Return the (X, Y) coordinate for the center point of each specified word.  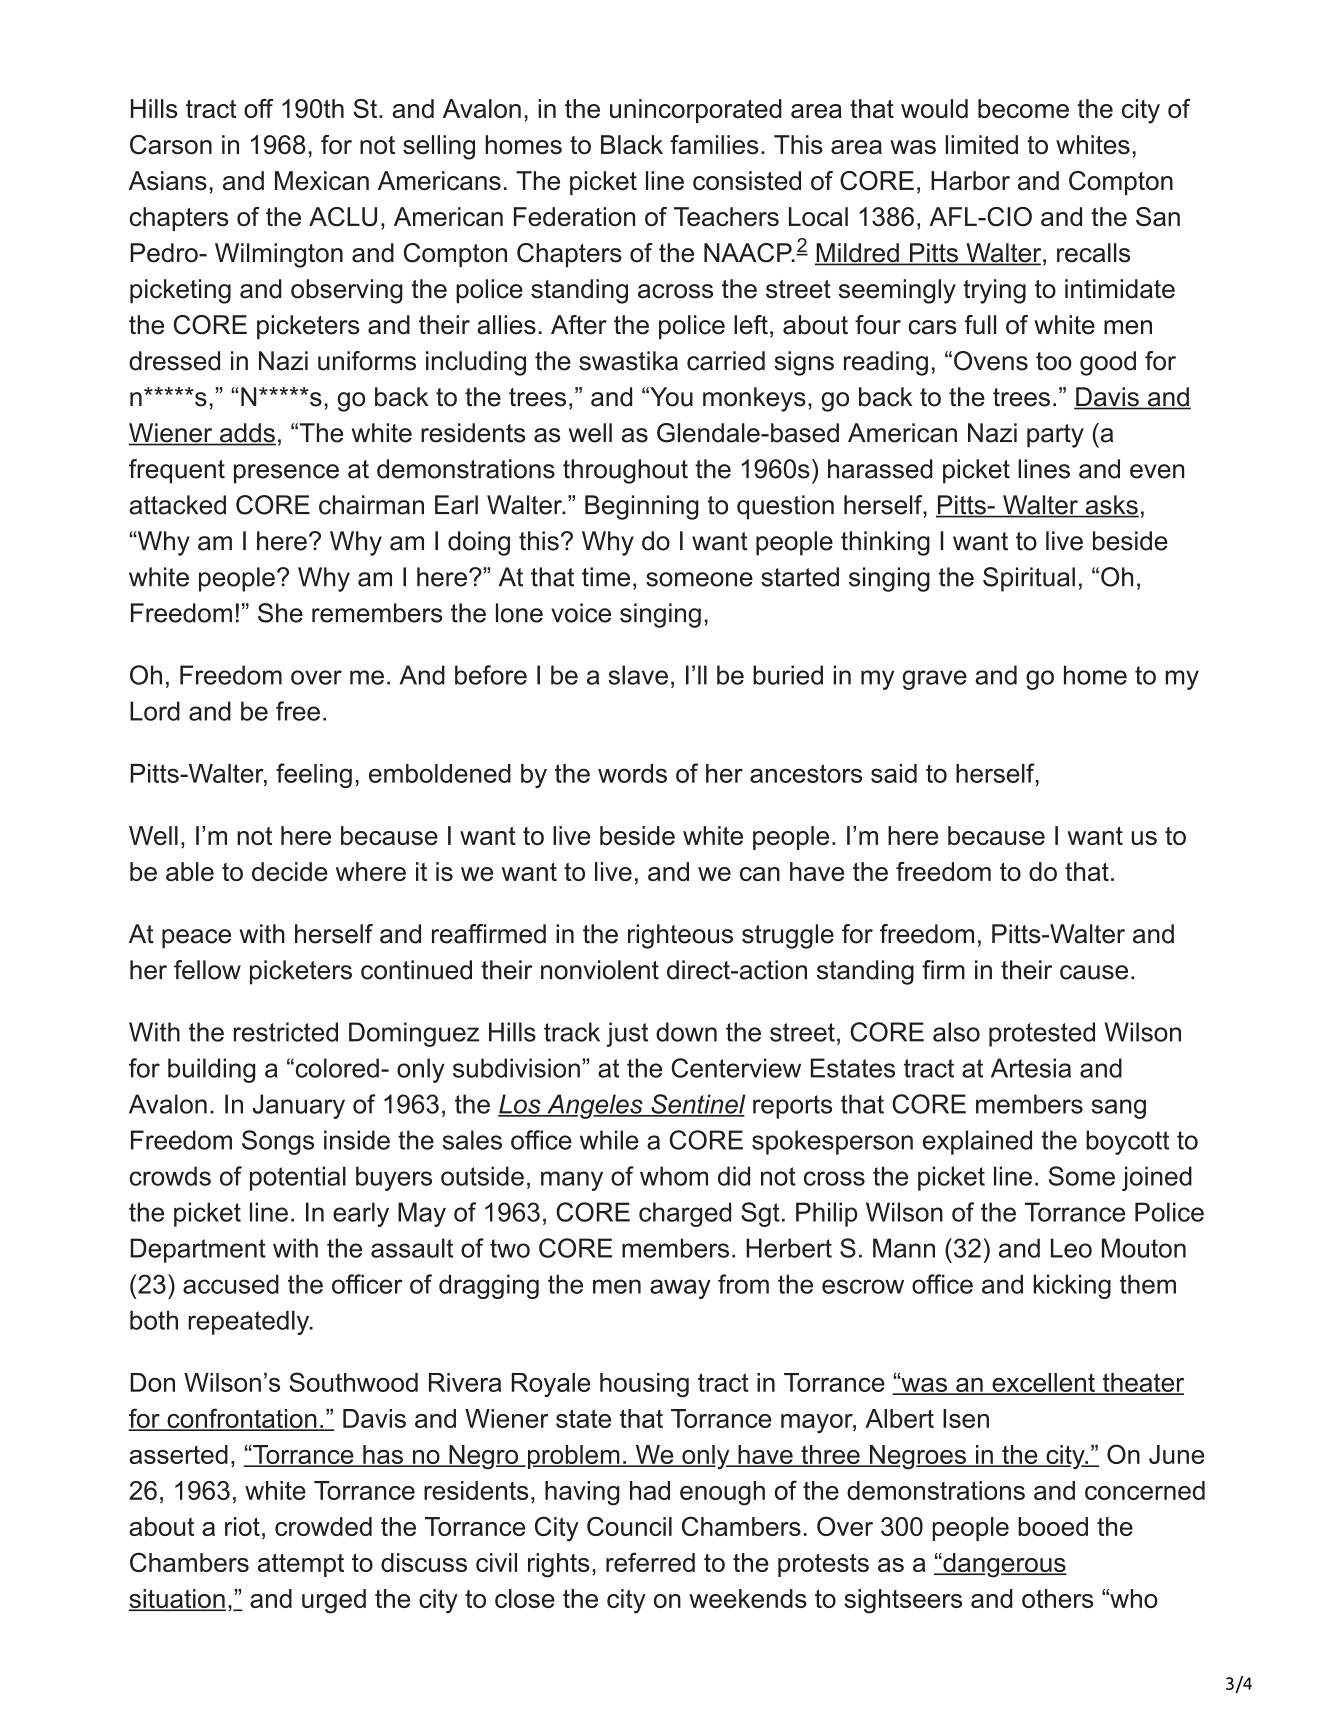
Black (632, 145)
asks (1111, 506)
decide (289, 871)
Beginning (642, 507)
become (1023, 108)
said (894, 773)
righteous (680, 936)
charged (685, 1214)
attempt (301, 1565)
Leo (1071, 1248)
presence (286, 474)
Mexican (322, 181)
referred (650, 1562)
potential (298, 1178)
